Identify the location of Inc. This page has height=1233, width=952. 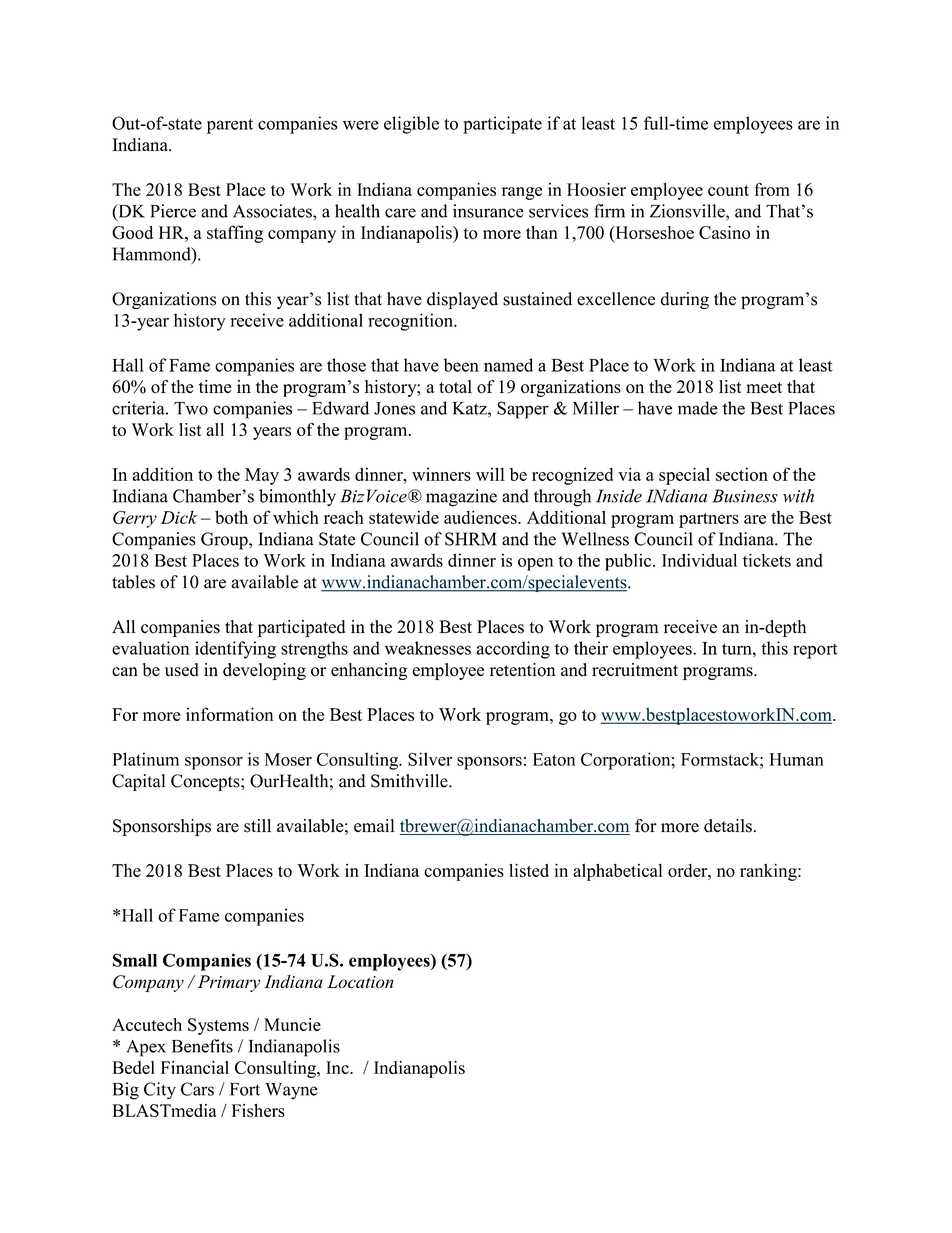
(338, 1067).
